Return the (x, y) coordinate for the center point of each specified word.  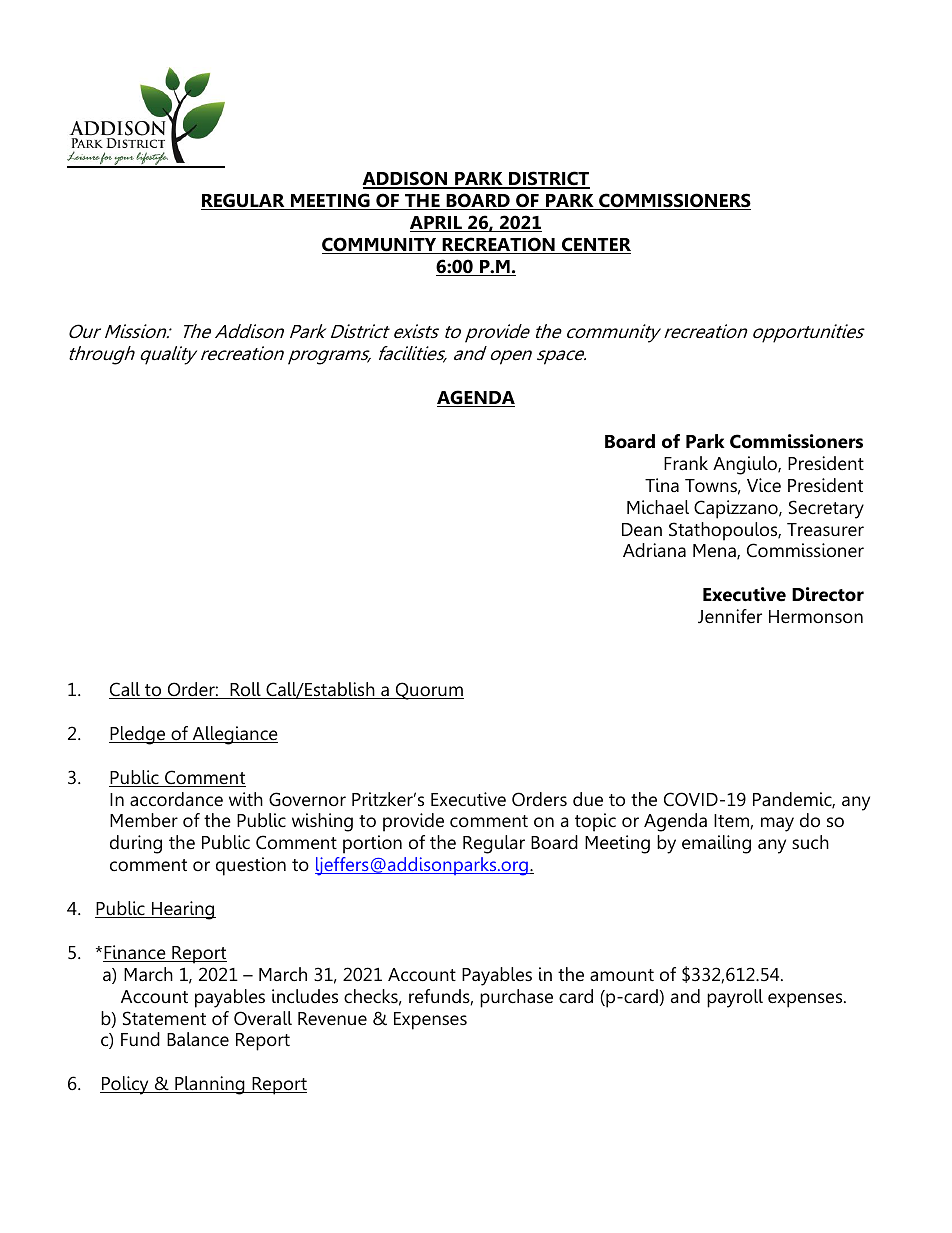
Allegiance (234, 735)
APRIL (437, 224)
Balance (198, 1039)
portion (372, 844)
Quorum (429, 691)
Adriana (654, 550)
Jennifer (730, 616)
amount (622, 975)
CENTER (595, 245)
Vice (764, 485)
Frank (686, 463)
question (251, 866)
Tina (662, 485)
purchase (516, 998)
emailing (716, 844)
